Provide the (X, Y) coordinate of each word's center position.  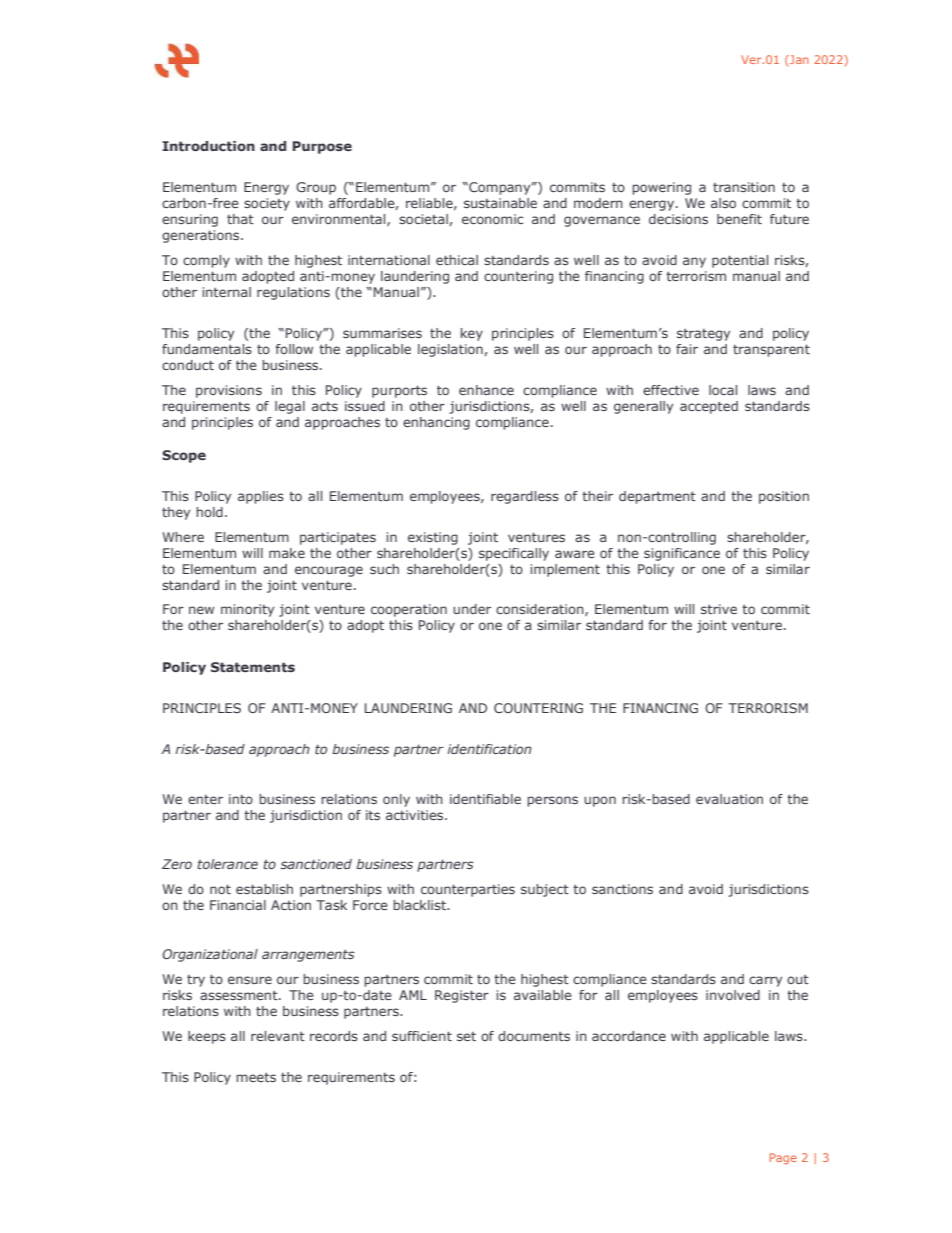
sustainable (500, 203)
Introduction (208, 146)
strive (719, 609)
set (466, 1036)
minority (247, 610)
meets (256, 1077)
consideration (541, 610)
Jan (798, 59)
